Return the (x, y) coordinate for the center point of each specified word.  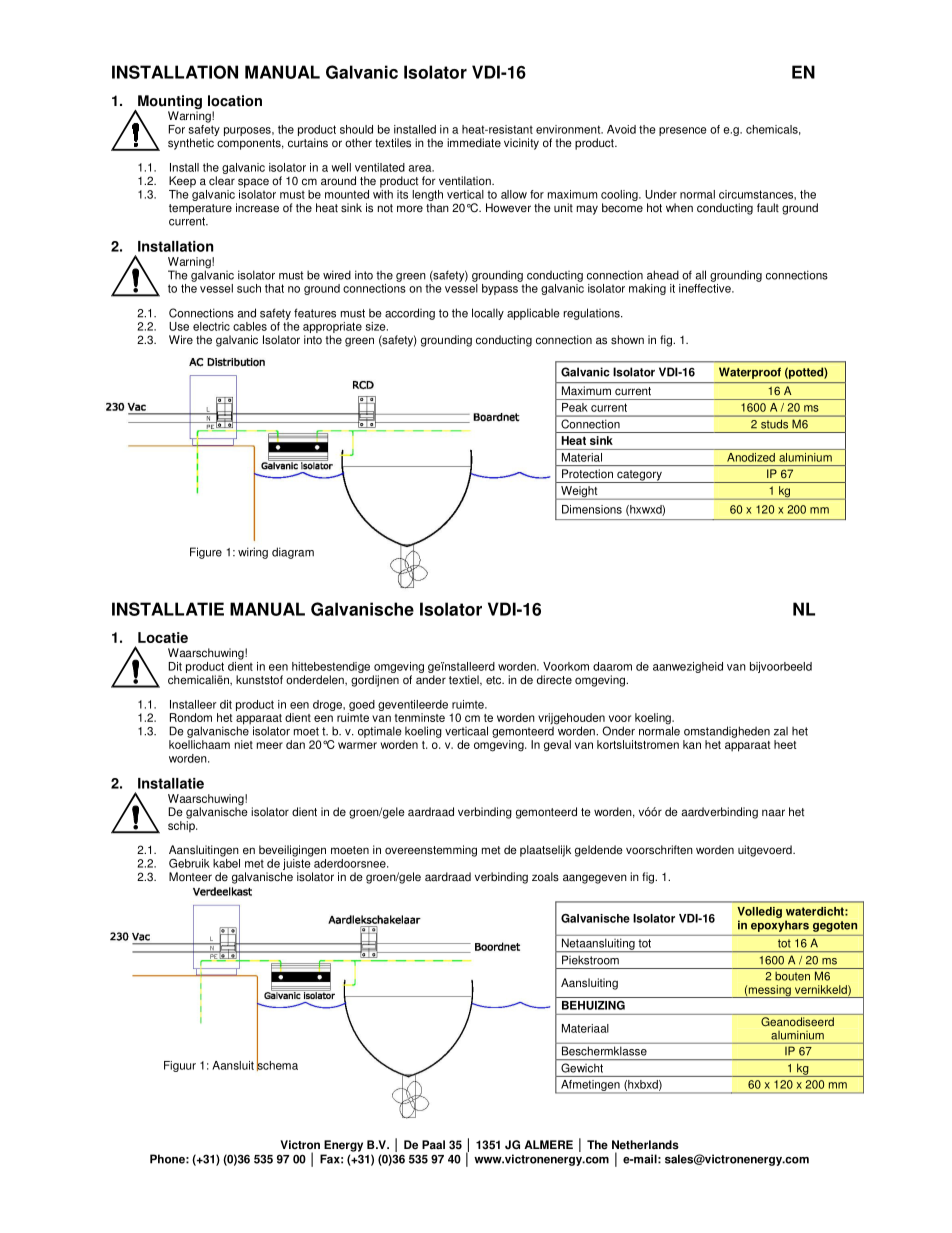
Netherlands (645, 1145)
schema (277, 1064)
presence (682, 131)
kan (692, 744)
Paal (433, 1145)
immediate (474, 143)
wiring (253, 553)
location (235, 101)
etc (494, 680)
